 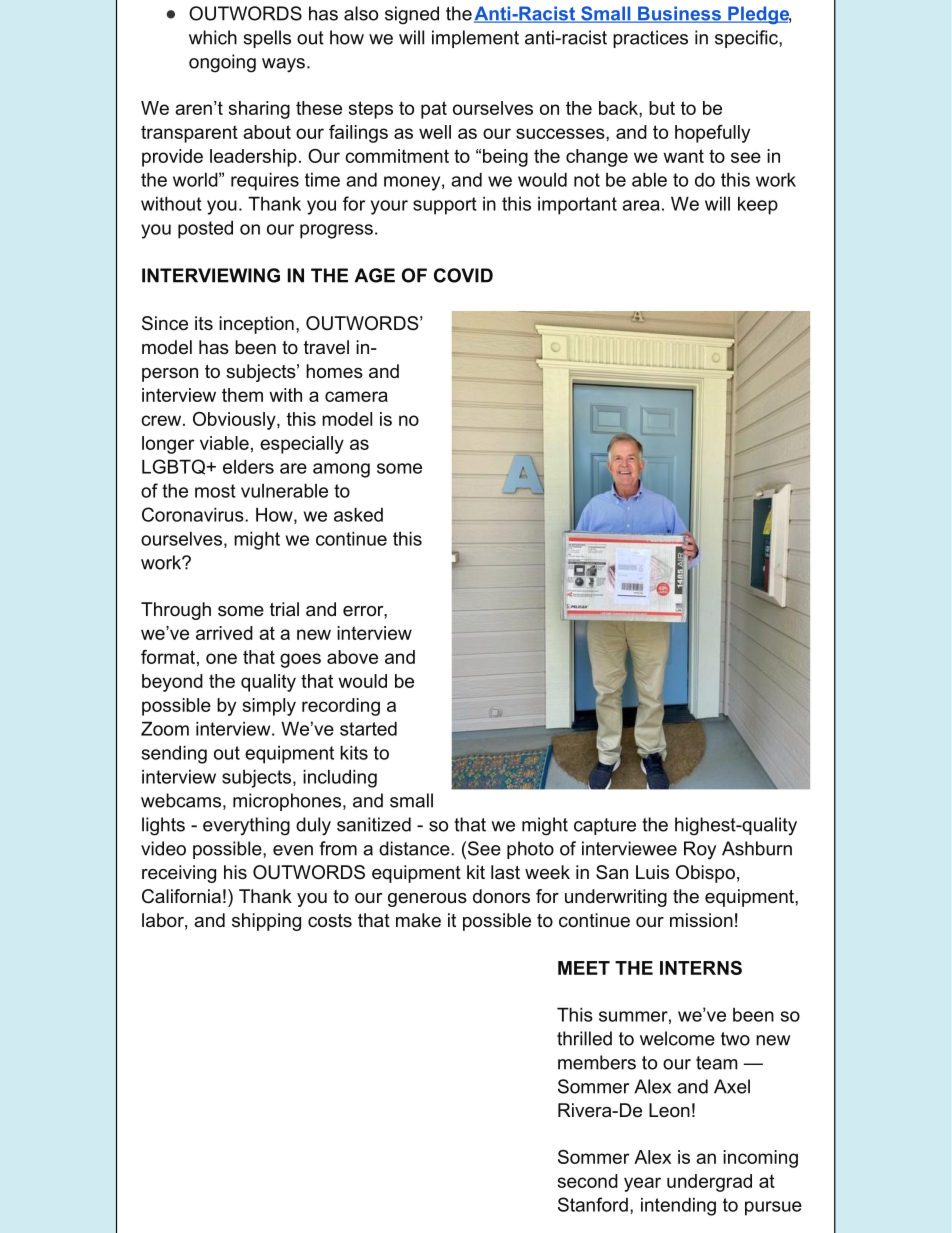 What do you see at coordinates (356, 396) in the page?
I see `camera` at bounding box center [356, 396].
